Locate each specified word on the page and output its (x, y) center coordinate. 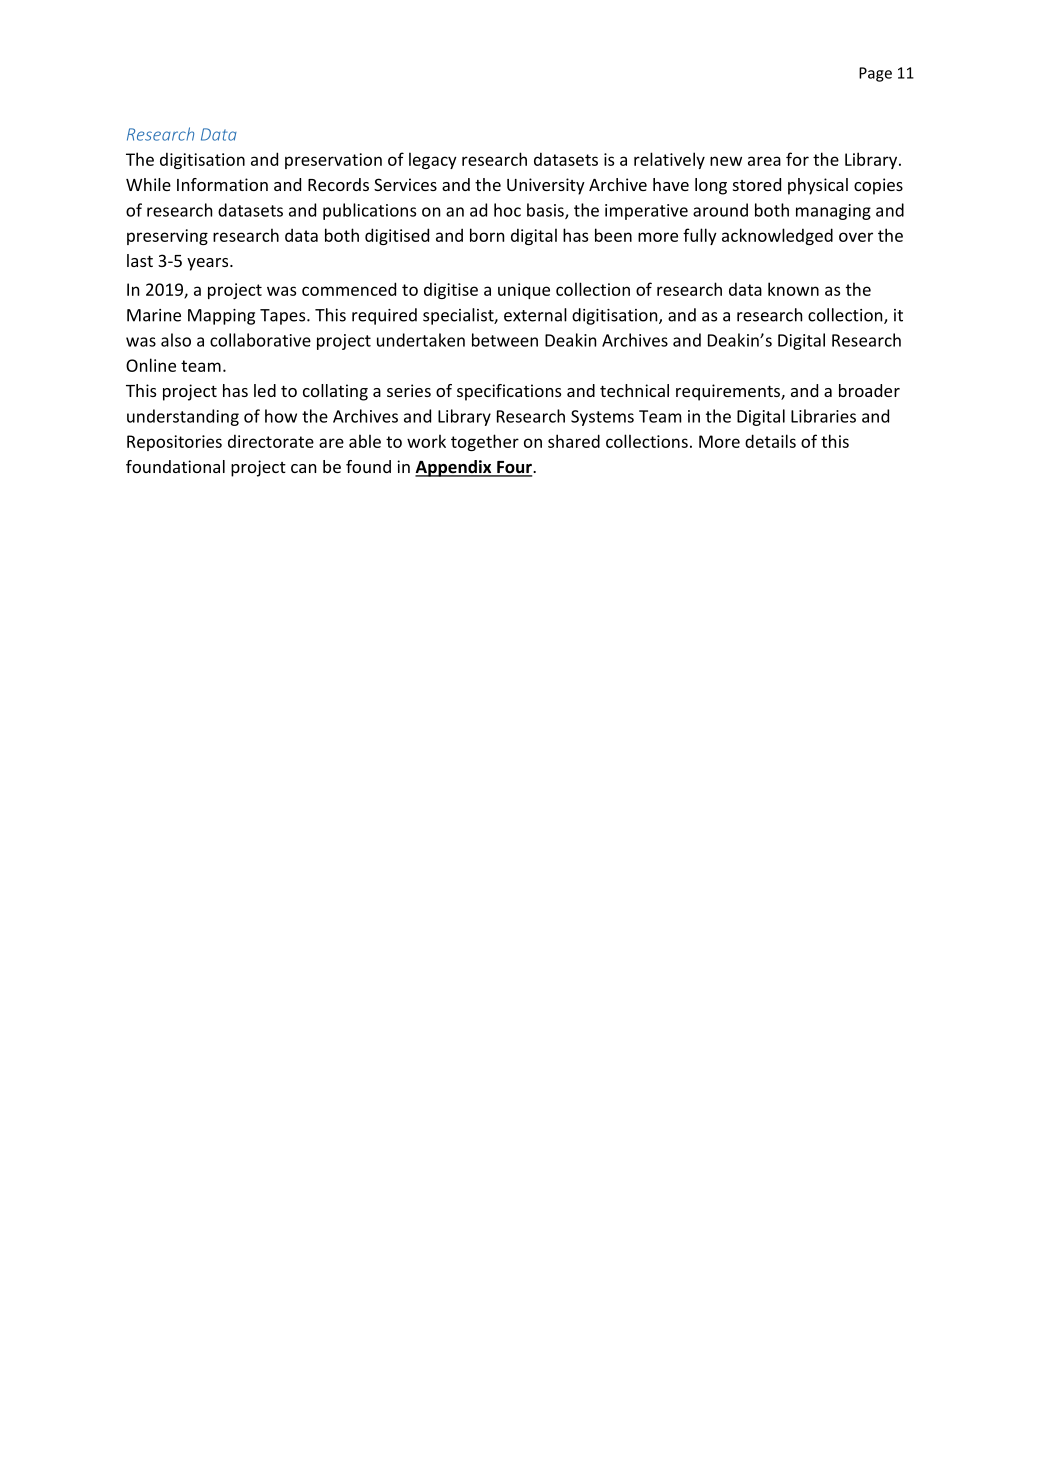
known (793, 289)
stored (757, 184)
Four (514, 468)
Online (151, 365)
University (546, 186)
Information (222, 184)
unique (524, 291)
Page (875, 74)
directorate (271, 441)
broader (869, 390)
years (209, 264)
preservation (333, 161)
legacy (433, 160)
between (505, 340)
